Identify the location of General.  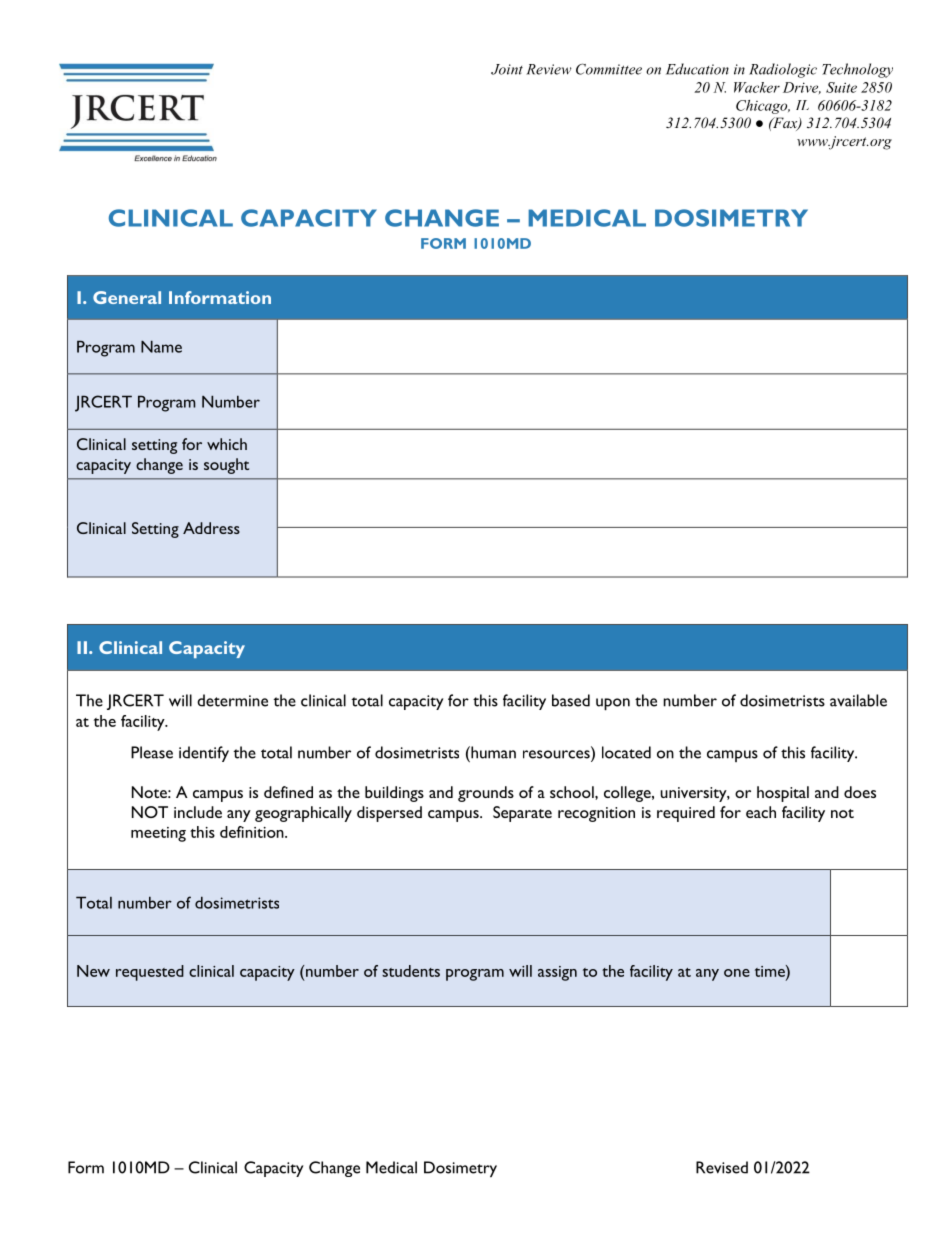
(127, 297).
